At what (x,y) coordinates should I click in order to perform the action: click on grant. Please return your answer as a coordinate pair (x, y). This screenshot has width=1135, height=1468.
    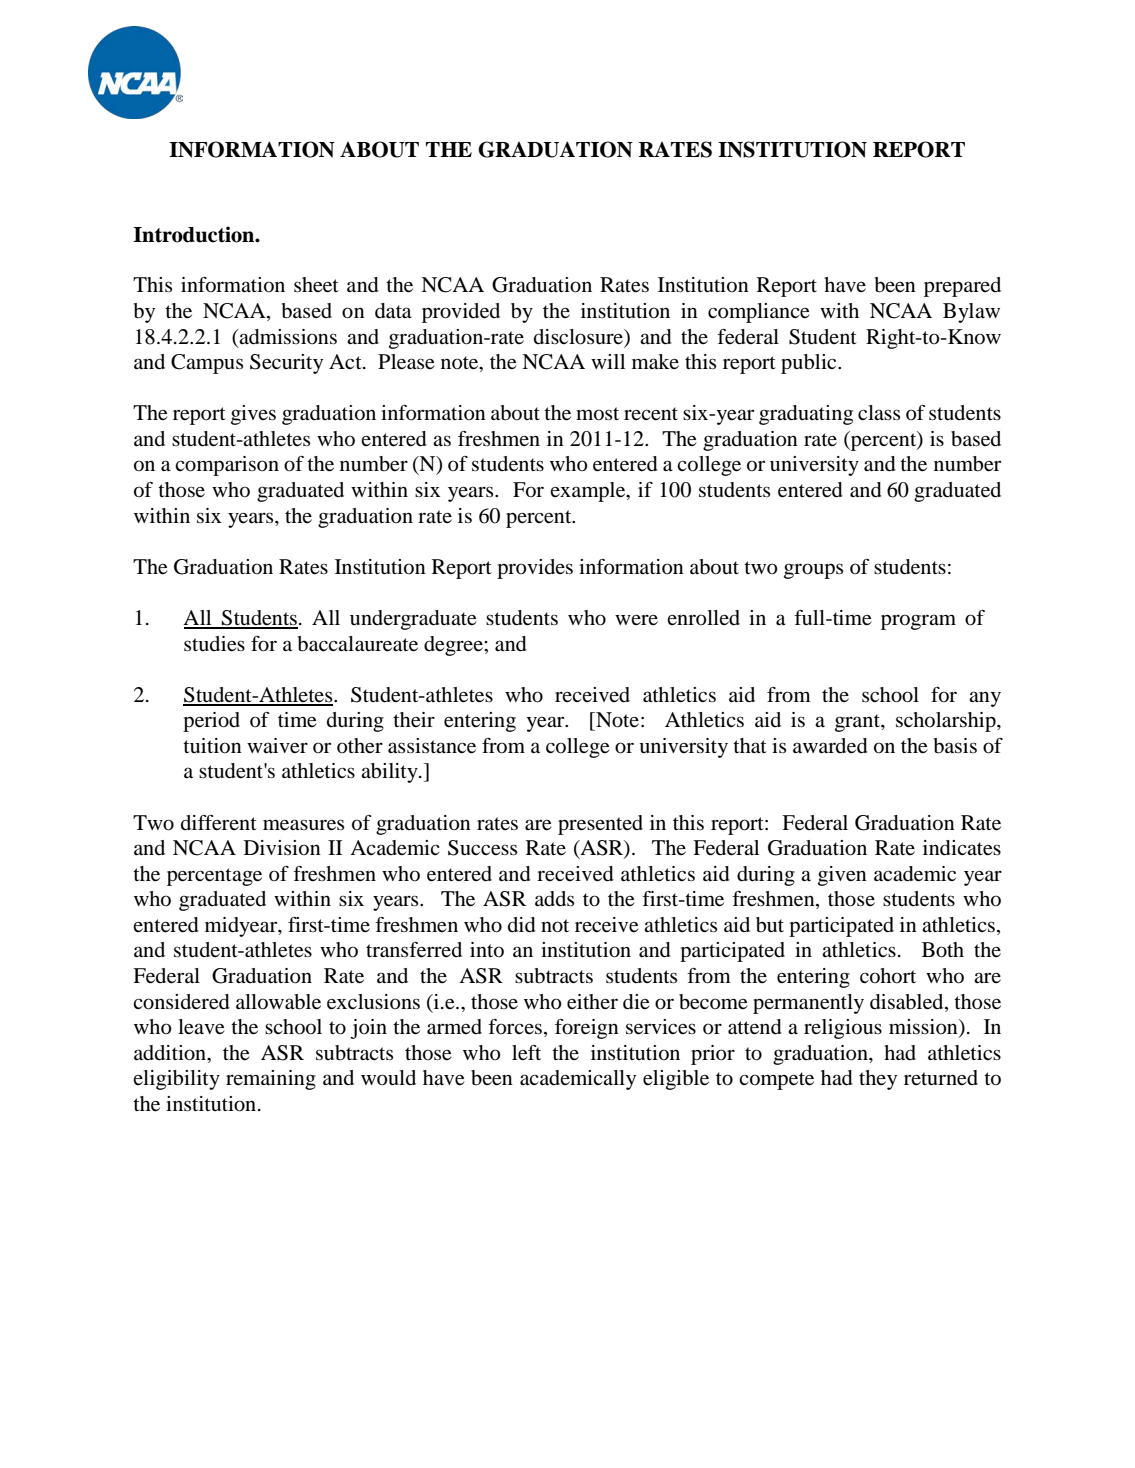
    Looking at the image, I should click on (858, 723).
